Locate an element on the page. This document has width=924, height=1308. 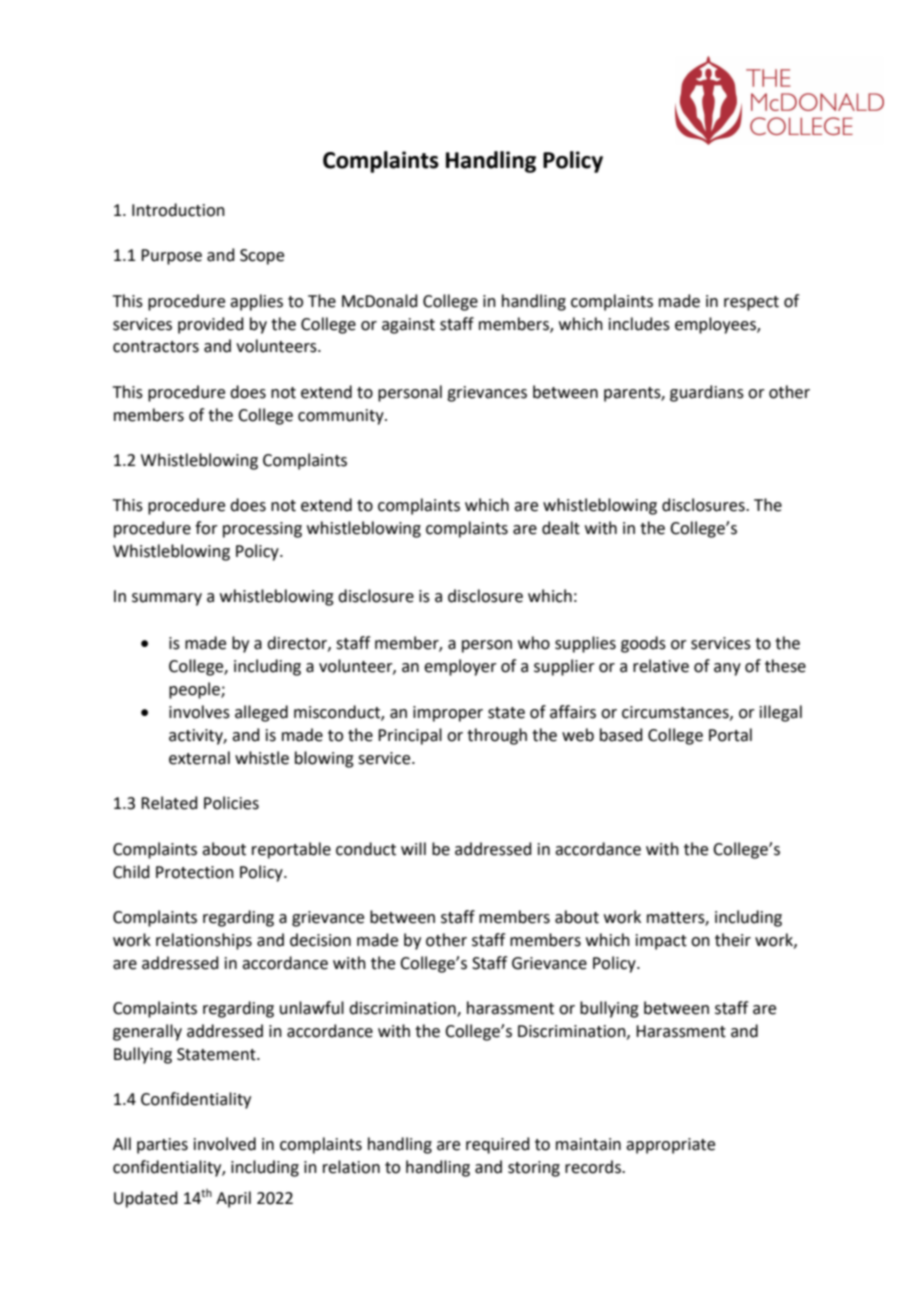
respect is located at coordinates (751, 303).
